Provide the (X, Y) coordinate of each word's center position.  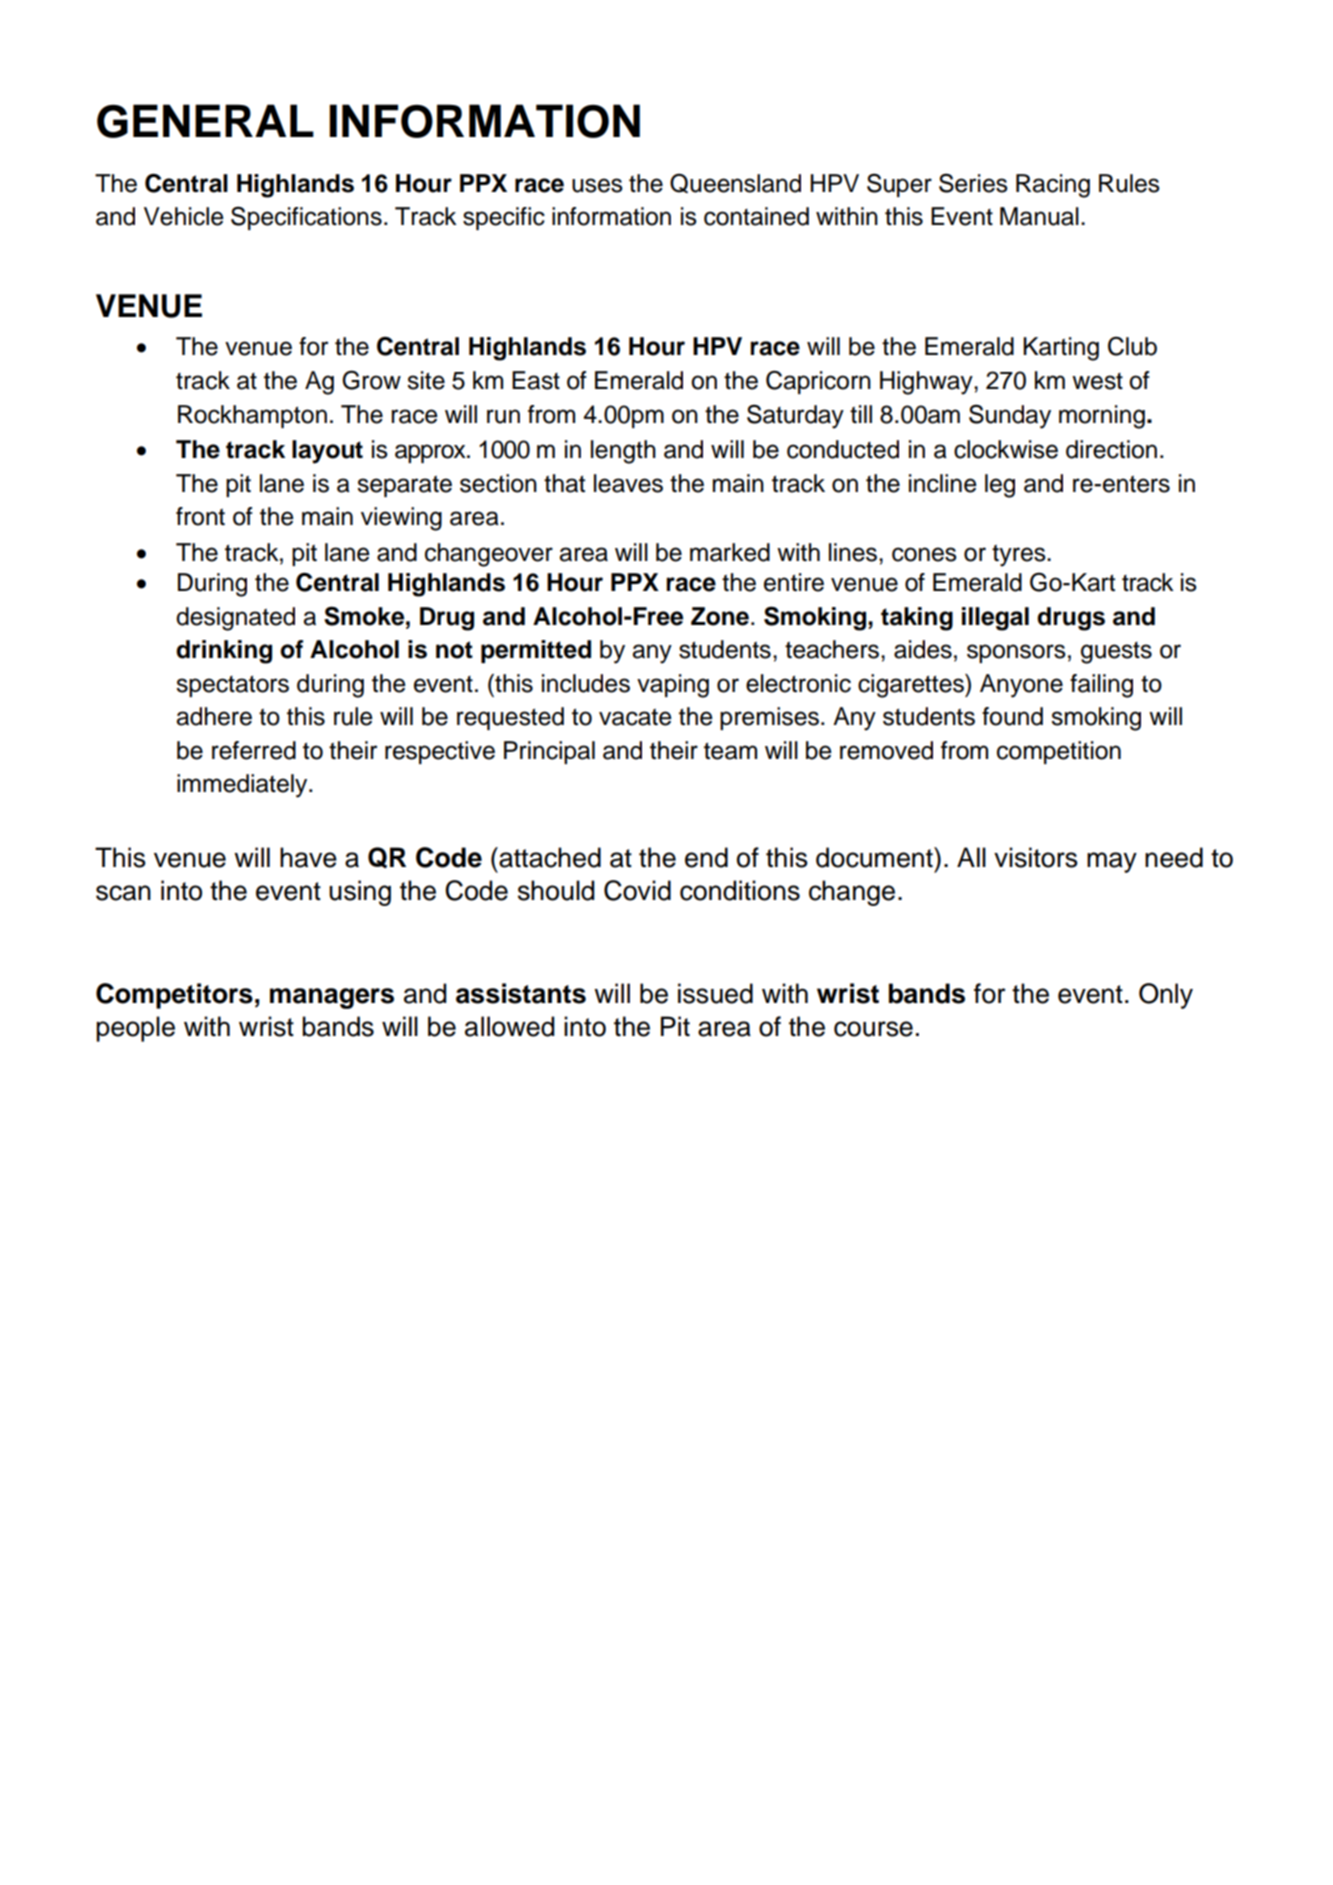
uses (597, 185)
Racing (1053, 186)
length (623, 452)
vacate (635, 717)
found (1012, 716)
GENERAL (205, 121)
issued (715, 993)
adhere (214, 716)
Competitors (174, 996)
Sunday (1010, 416)
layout (327, 452)
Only (1166, 996)
